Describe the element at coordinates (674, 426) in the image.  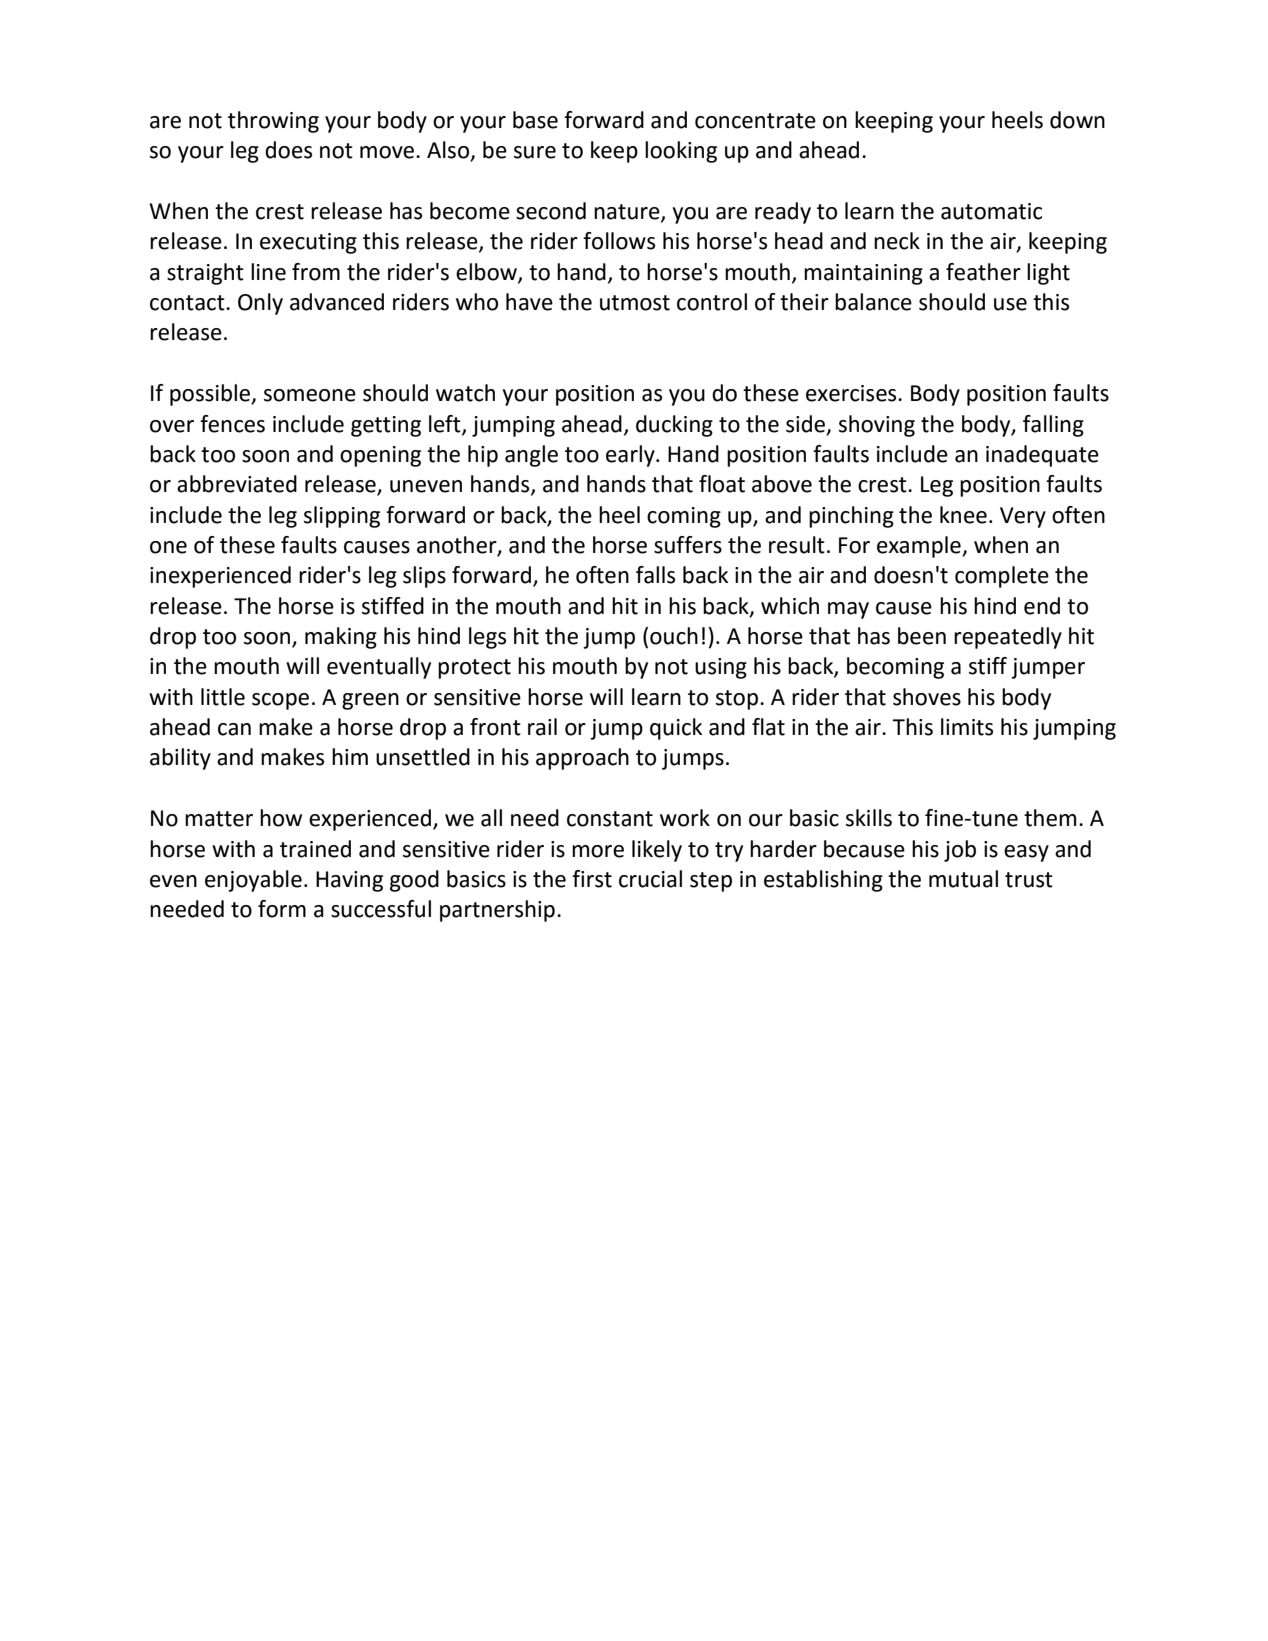
I see `ducking` at that location.
